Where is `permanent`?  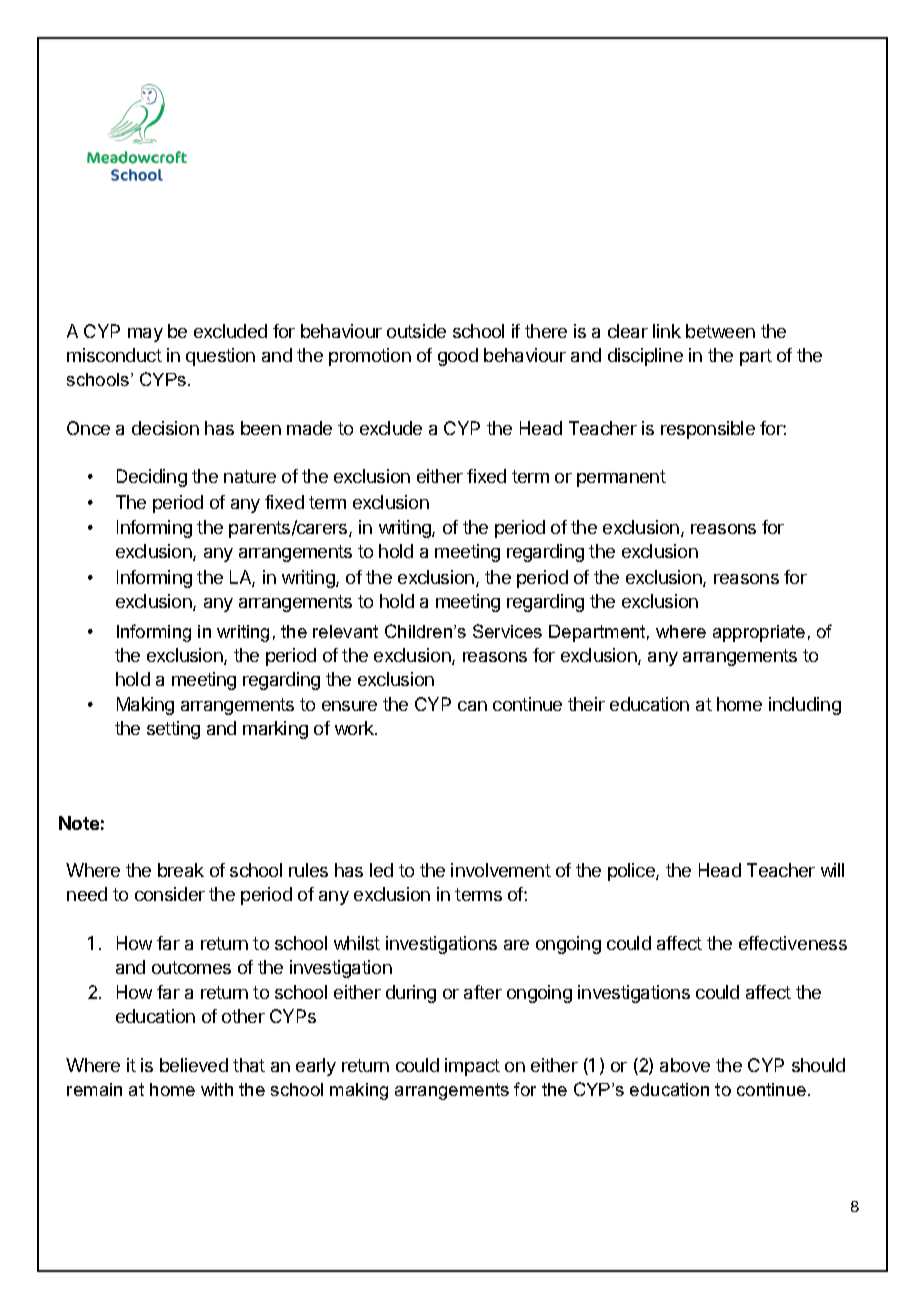
permanent is located at coordinates (621, 478).
